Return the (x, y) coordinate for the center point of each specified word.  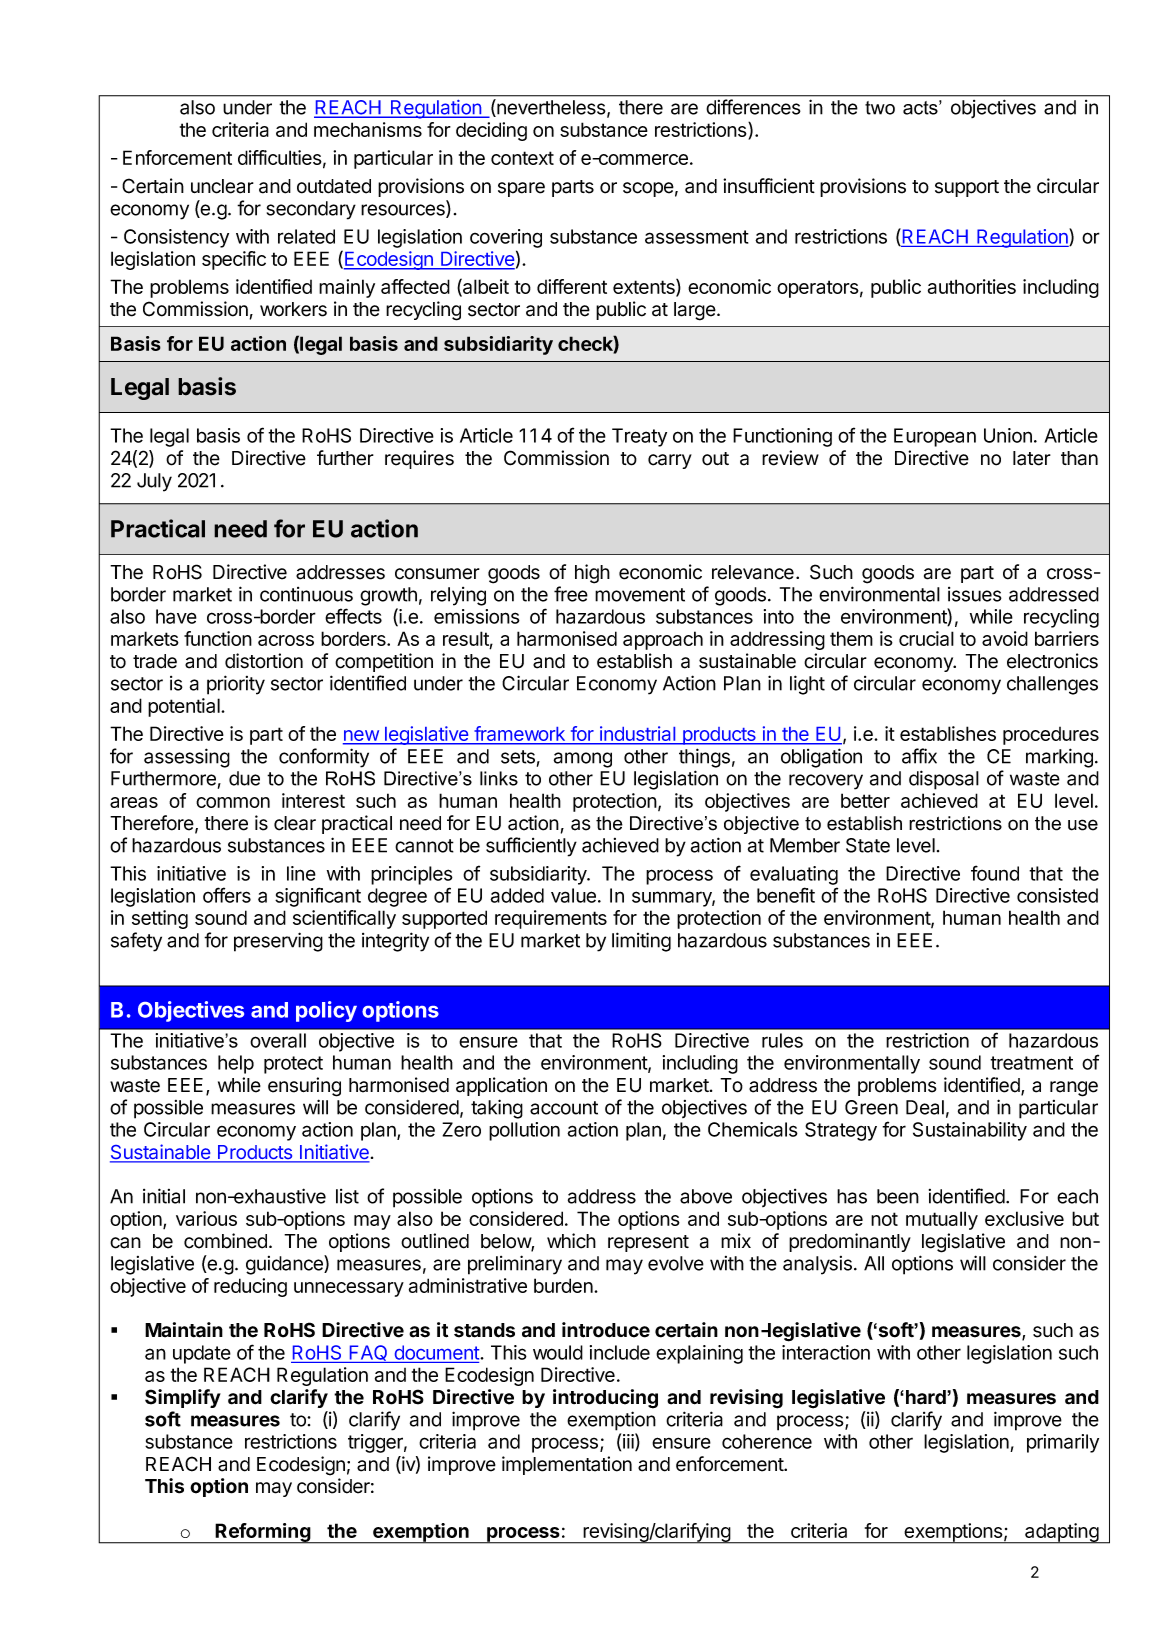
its (684, 800)
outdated (334, 186)
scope (648, 189)
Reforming (263, 1533)
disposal (944, 780)
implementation (567, 1465)
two (880, 108)
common (233, 802)
